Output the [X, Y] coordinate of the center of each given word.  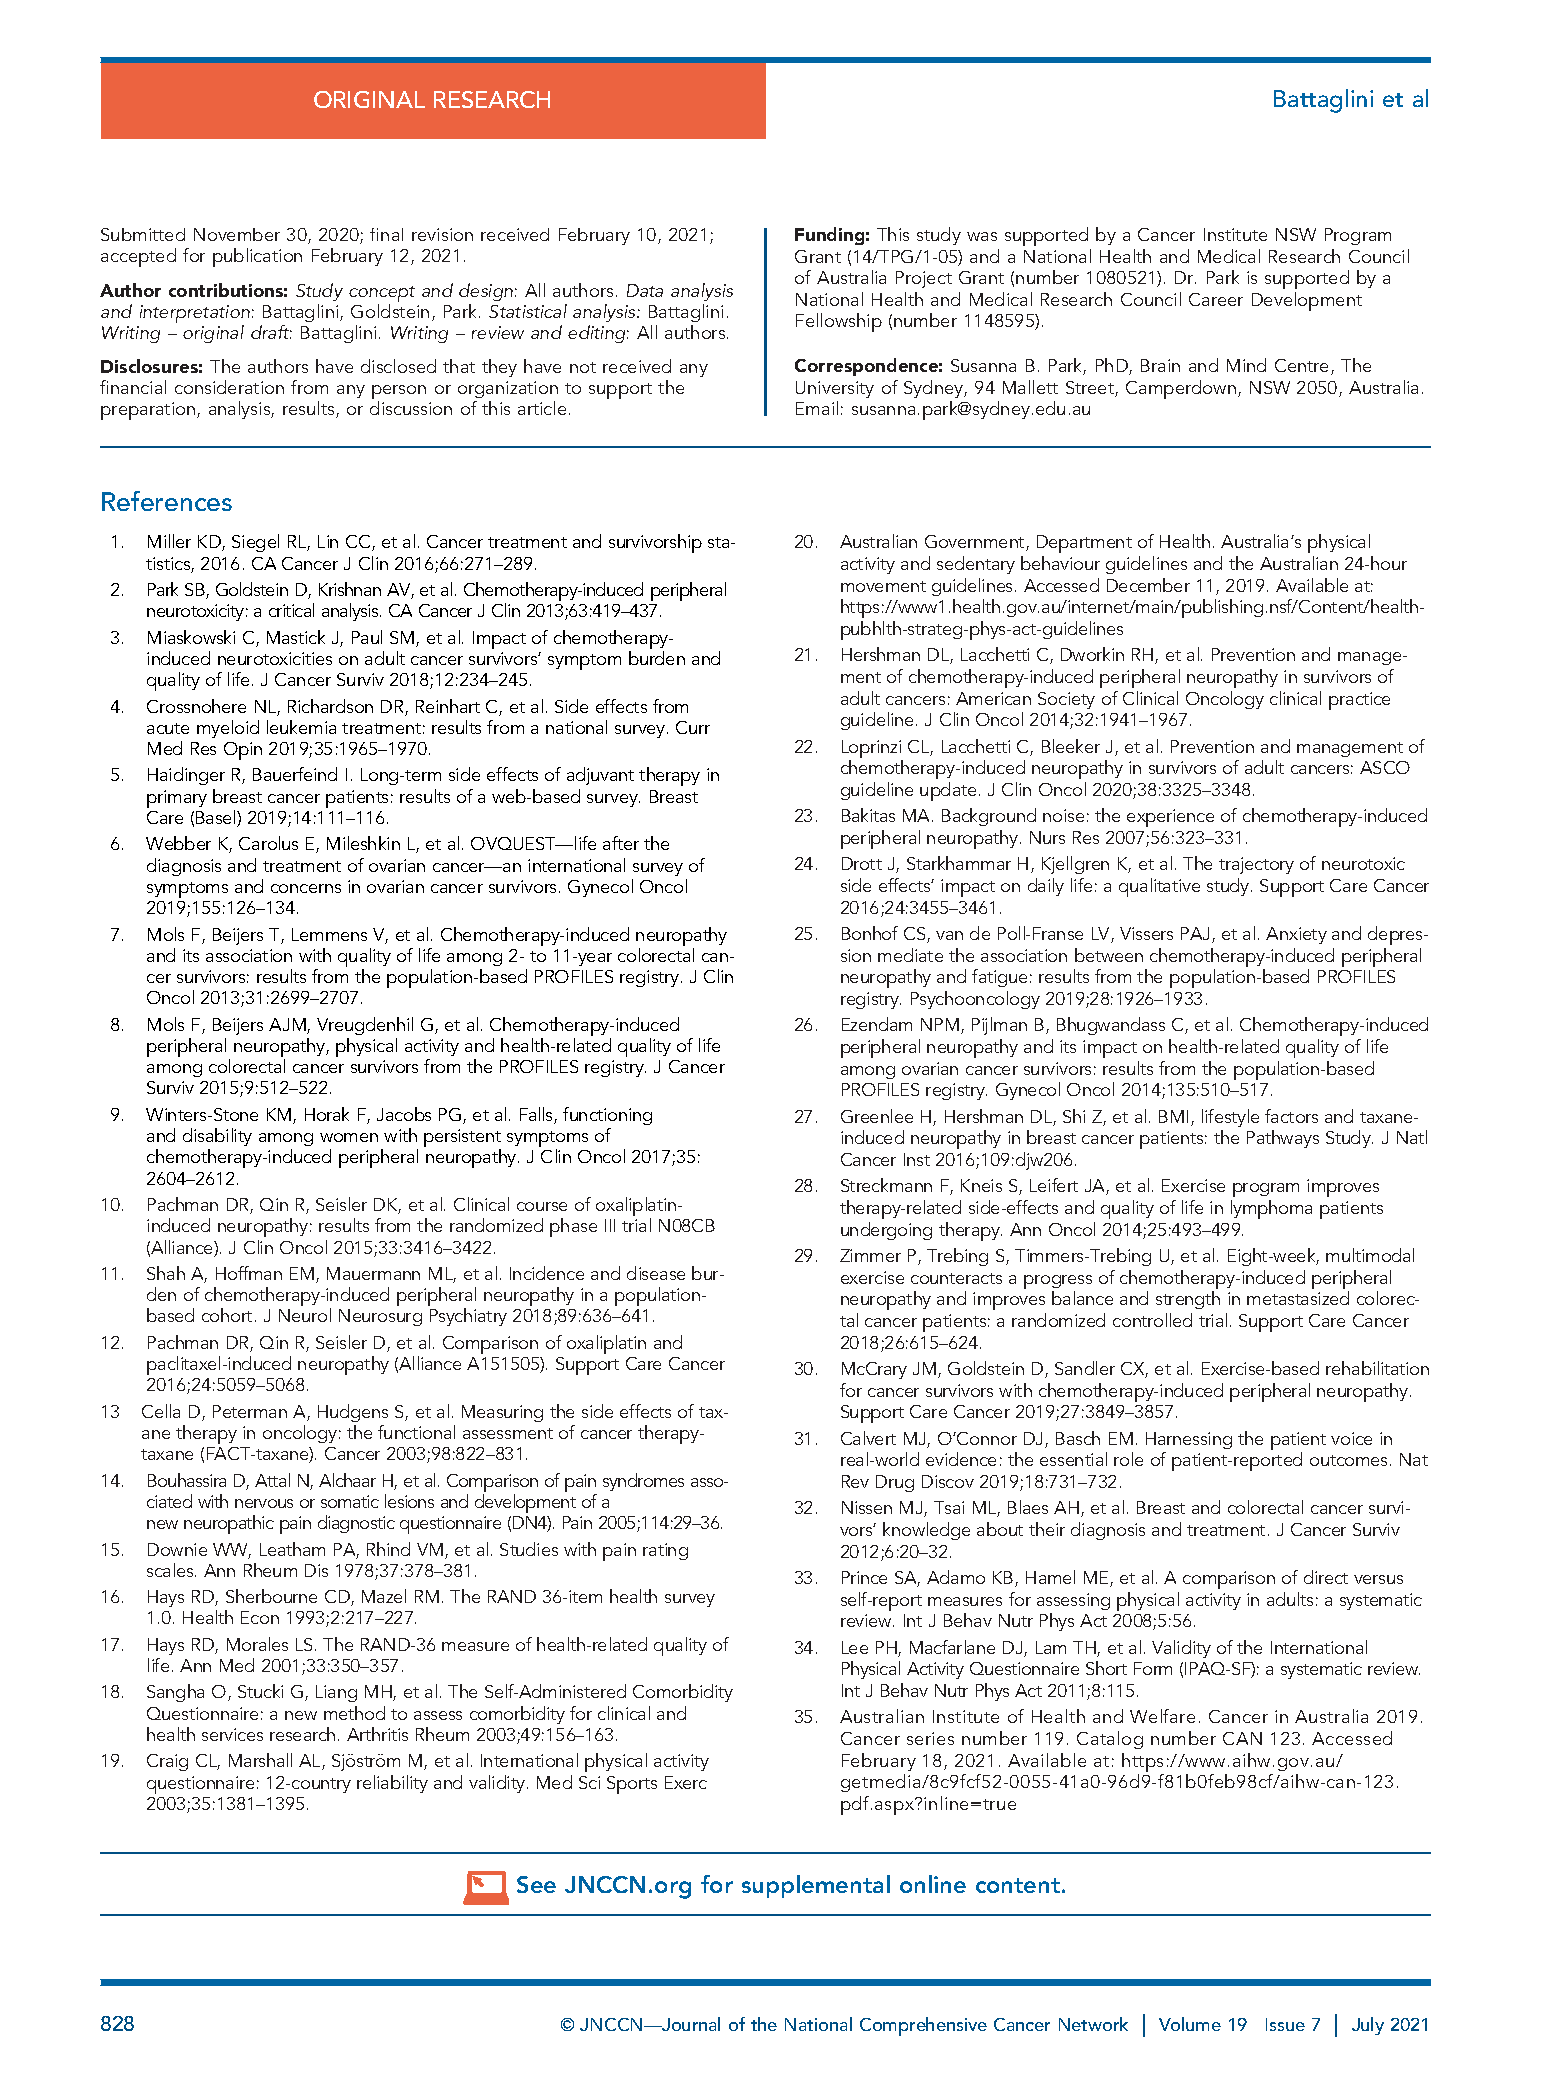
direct [1326, 1577]
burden [657, 658]
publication [257, 257]
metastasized [1298, 1298]
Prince [864, 1577]
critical [291, 610]
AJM [288, 1026]
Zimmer [870, 1255]
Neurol [305, 1315]
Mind [1246, 365]
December [1148, 585]
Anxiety [1296, 935]
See [536, 1884]
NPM [940, 1024]
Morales [257, 1644]
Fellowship [839, 322]
